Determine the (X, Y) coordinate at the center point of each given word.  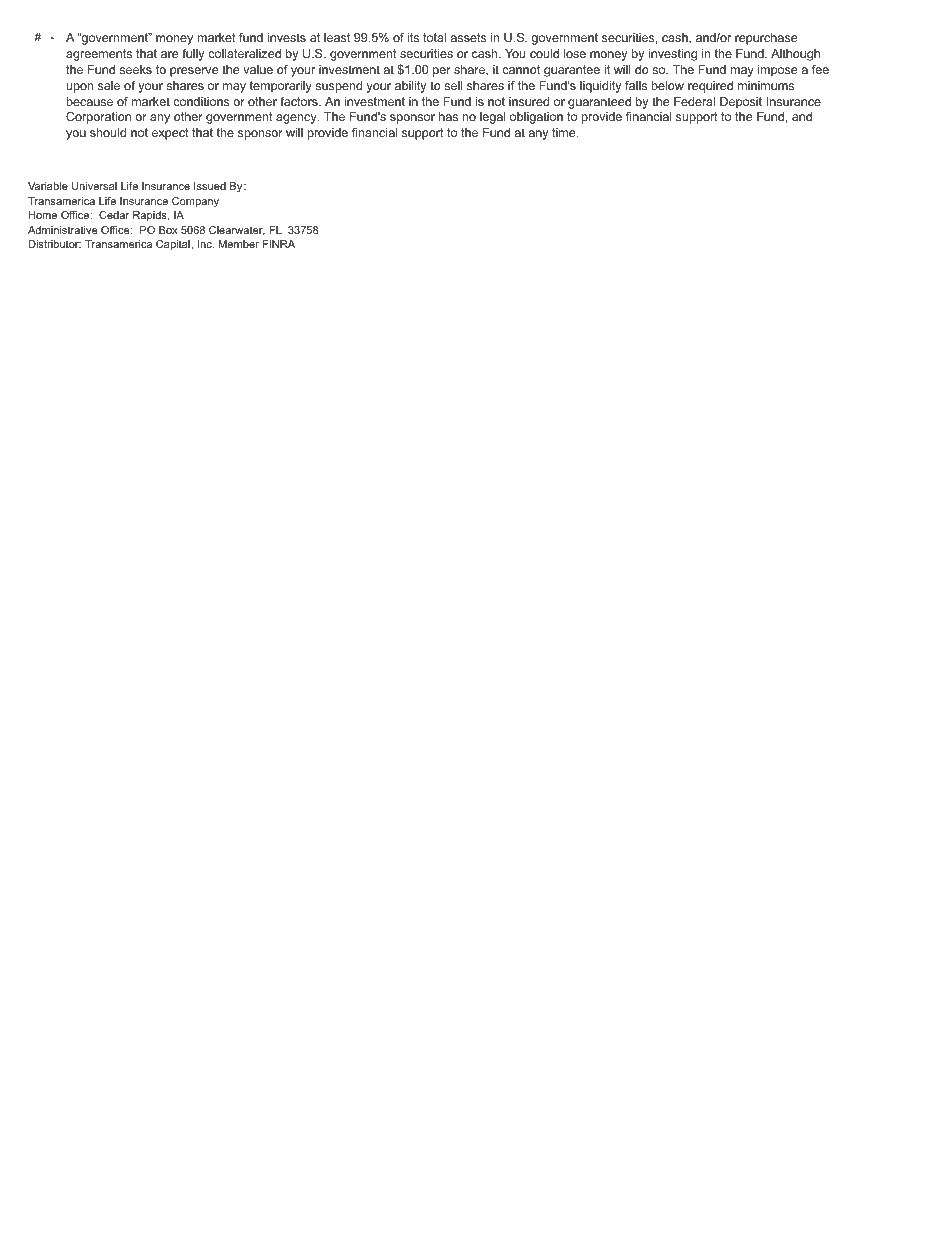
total (434, 37)
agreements (99, 55)
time (565, 132)
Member (239, 244)
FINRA (279, 244)
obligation (536, 118)
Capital (174, 245)
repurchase (766, 39)
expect (170, 134)
